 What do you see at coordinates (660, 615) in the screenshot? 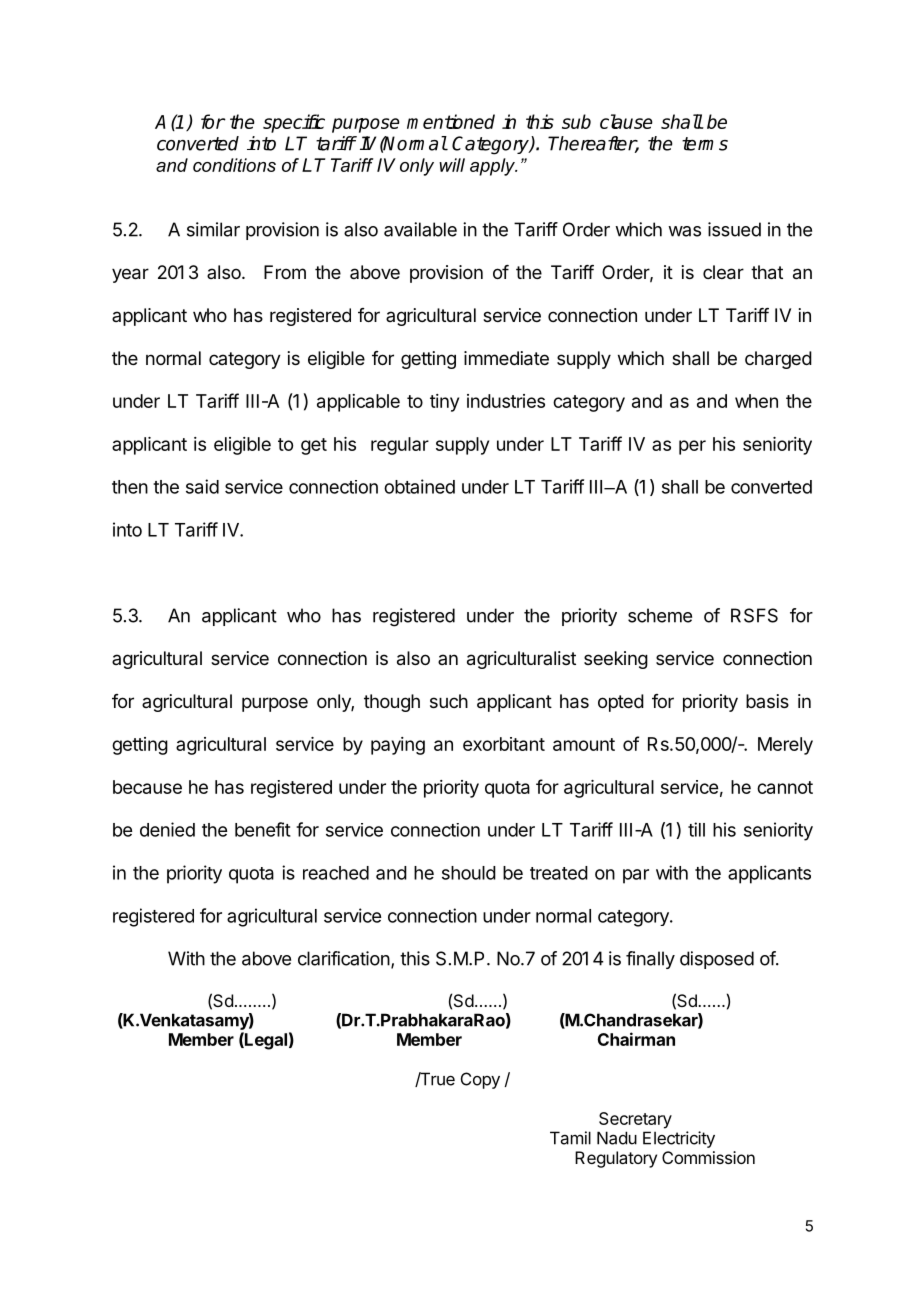
I see `scheme` at bounding box center [660, 615].
